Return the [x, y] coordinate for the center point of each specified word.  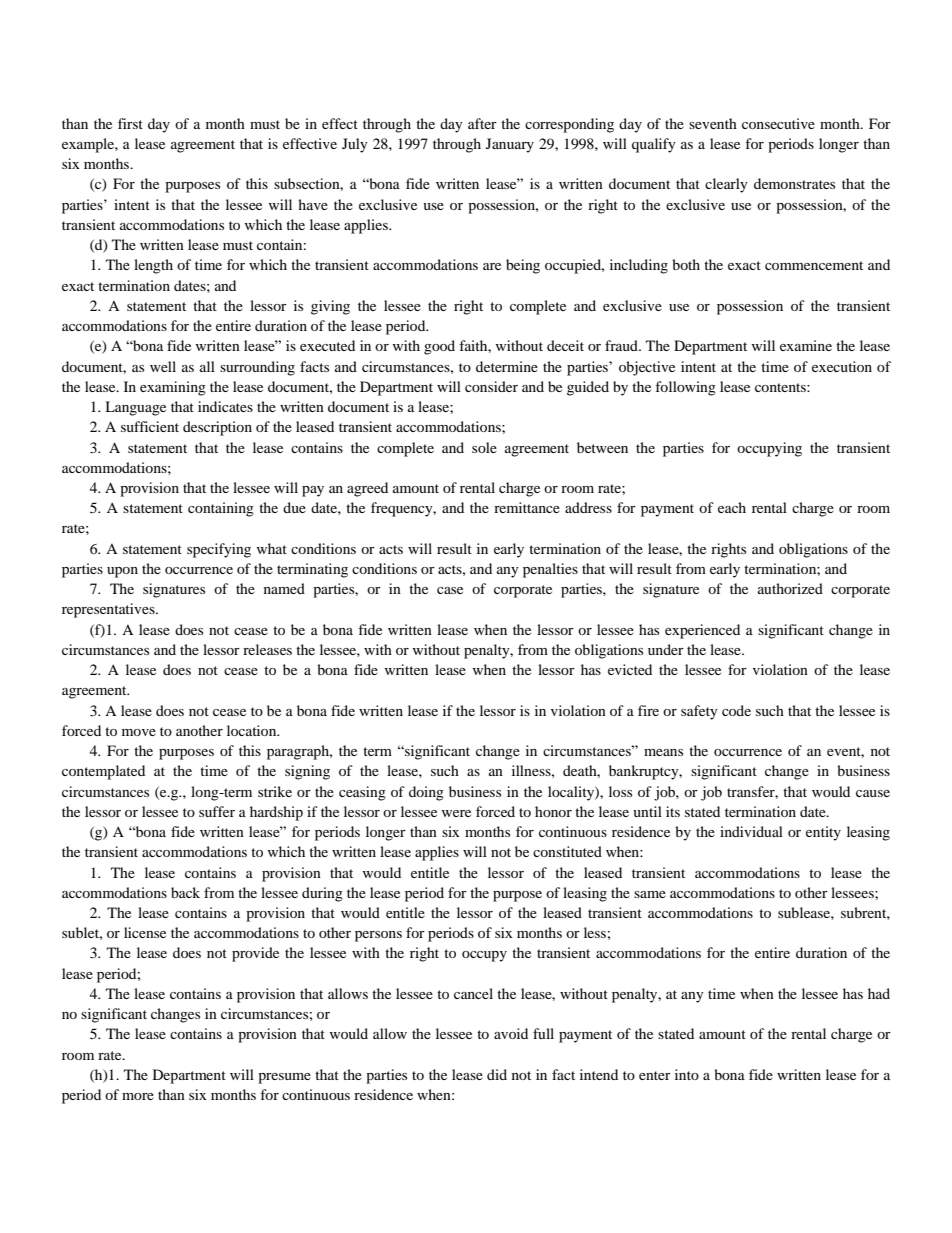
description [217, 428]
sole [484, 447]
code [736, 710]
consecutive [778, 123]
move [139, 732]
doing [426, 793]
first [130, 123]
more [138, 1096]
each [732, 507]
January [510, 145]
